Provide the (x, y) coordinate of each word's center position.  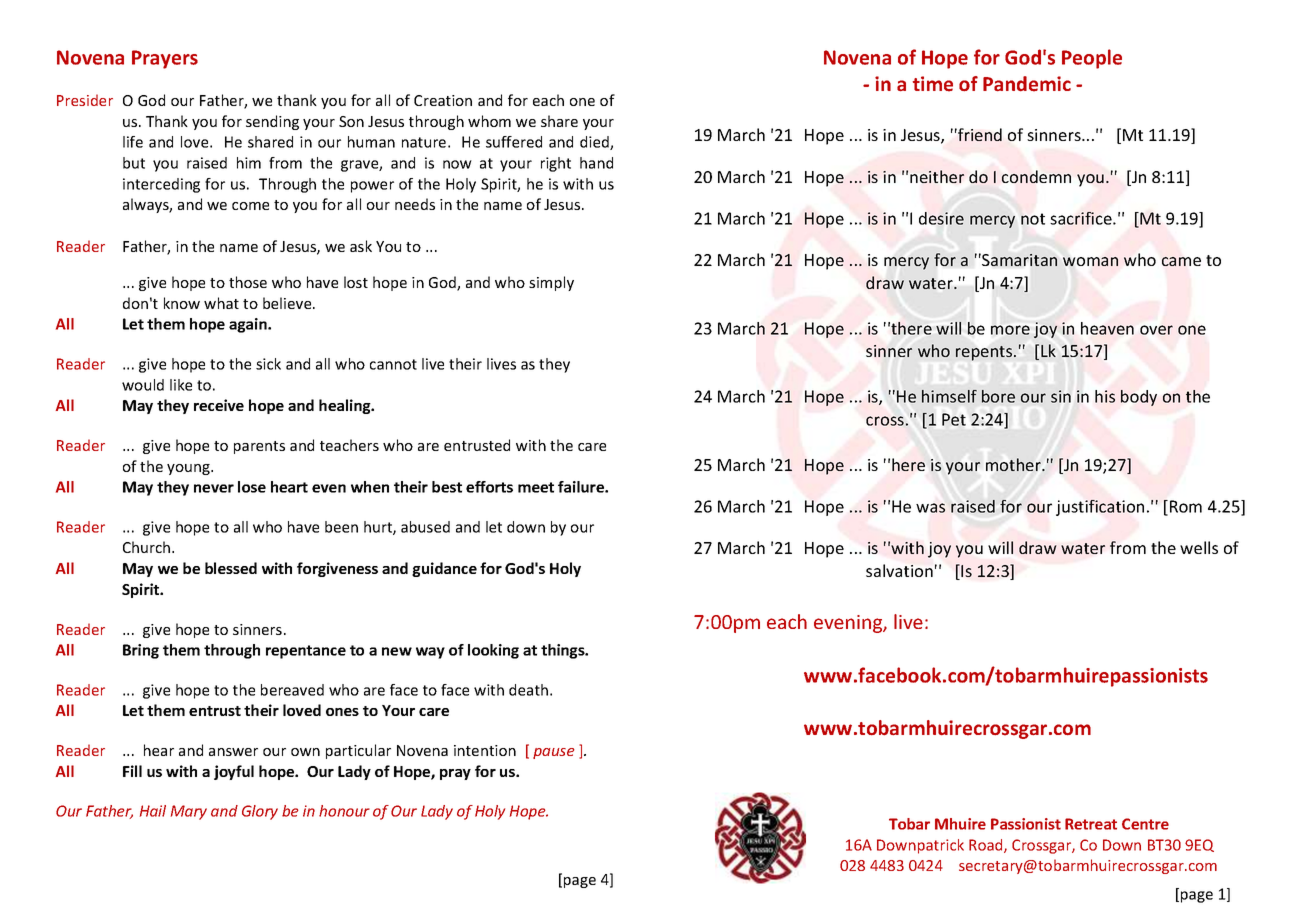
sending (272, 122)
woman (1090, 261)
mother (1014, 464)
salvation (899, 570)
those (248, 282)
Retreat (1091, 824)
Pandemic (1027, 84)
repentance (306, 652)
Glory (260, 812)
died (595, 143)
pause (554, 753)
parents (259, 447)
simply (551, 283)
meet (536, 487)
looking (493, 651)
